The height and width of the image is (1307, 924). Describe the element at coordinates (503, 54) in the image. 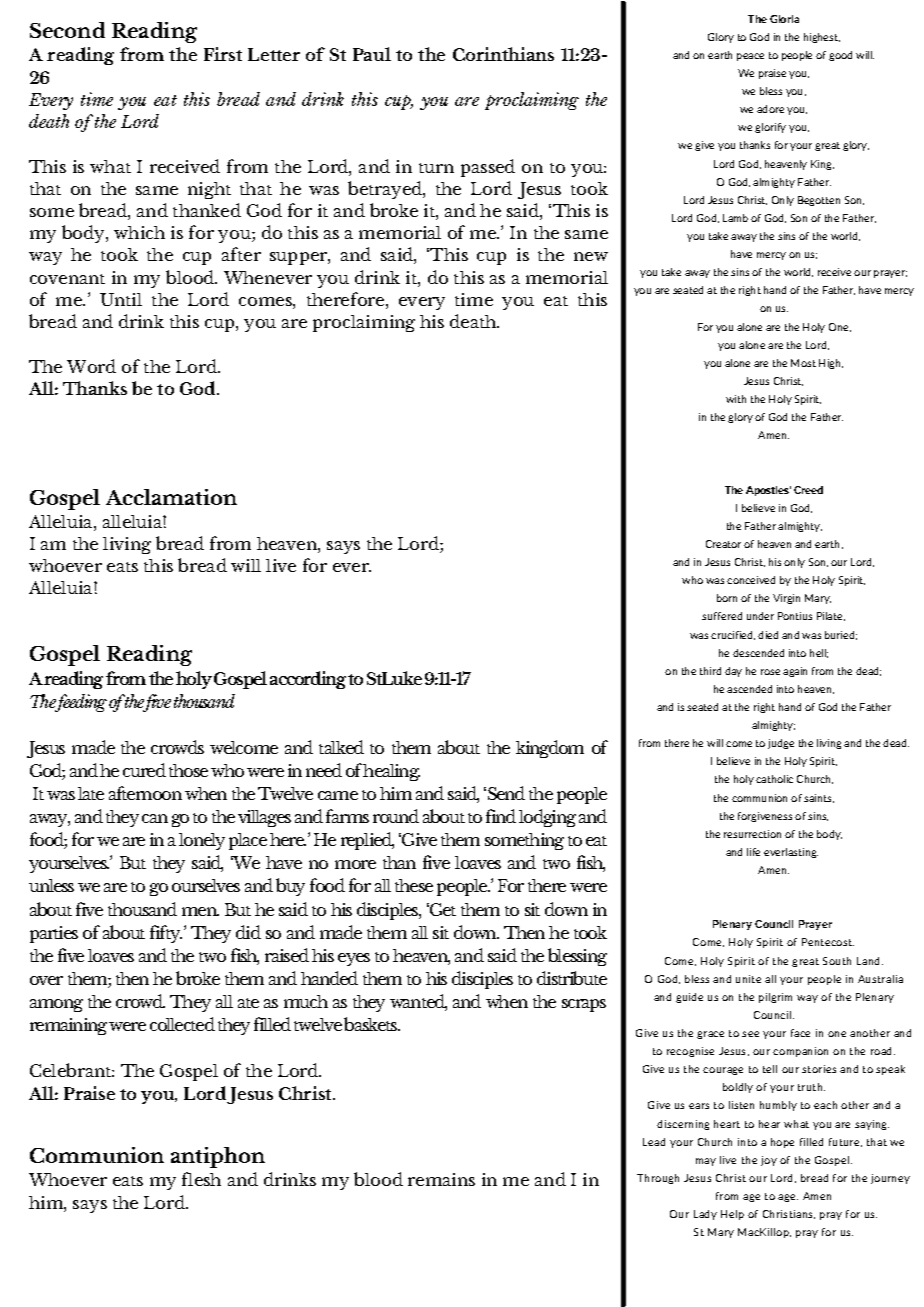

I see `Corinthians` at that location.
